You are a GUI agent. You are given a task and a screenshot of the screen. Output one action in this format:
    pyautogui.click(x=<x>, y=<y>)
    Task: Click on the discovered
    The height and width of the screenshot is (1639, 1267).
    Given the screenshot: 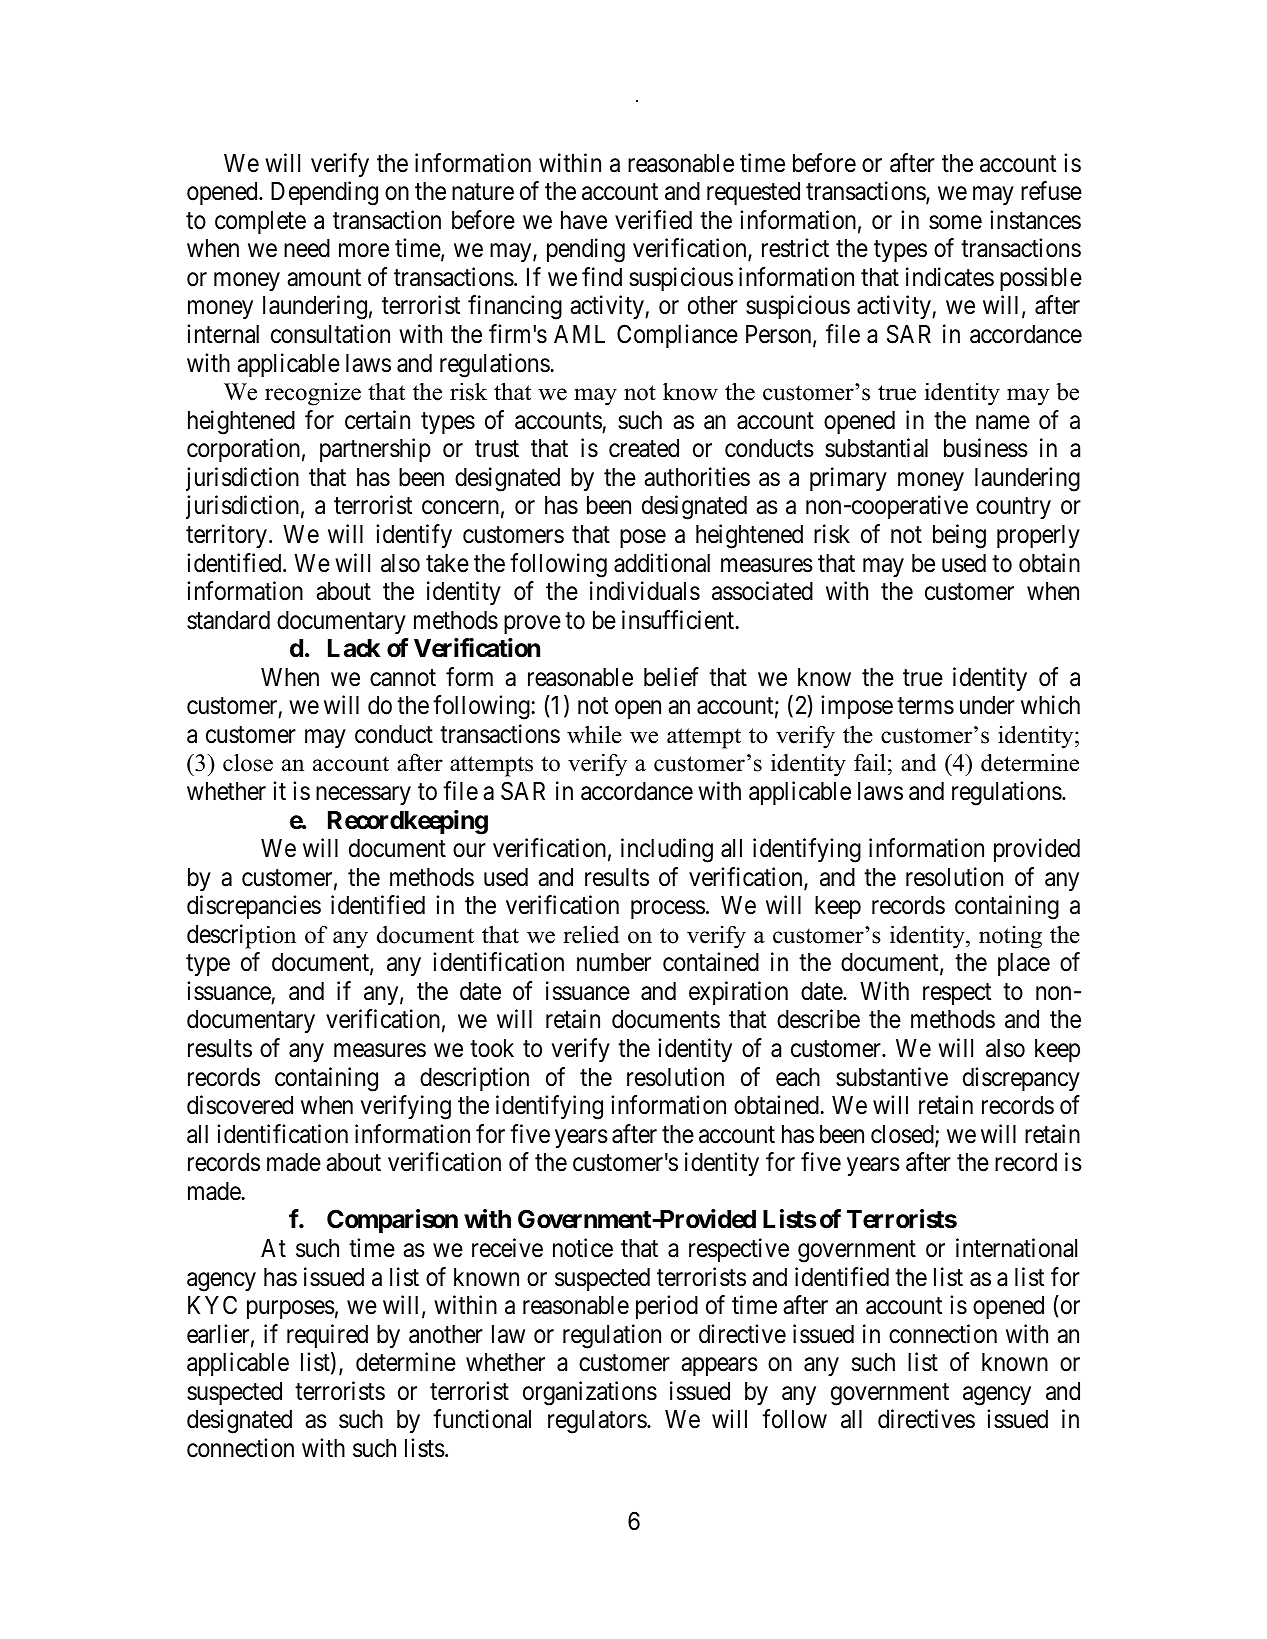 What is the action you would take?
    pyautogui.click(x=240, y=1105)
